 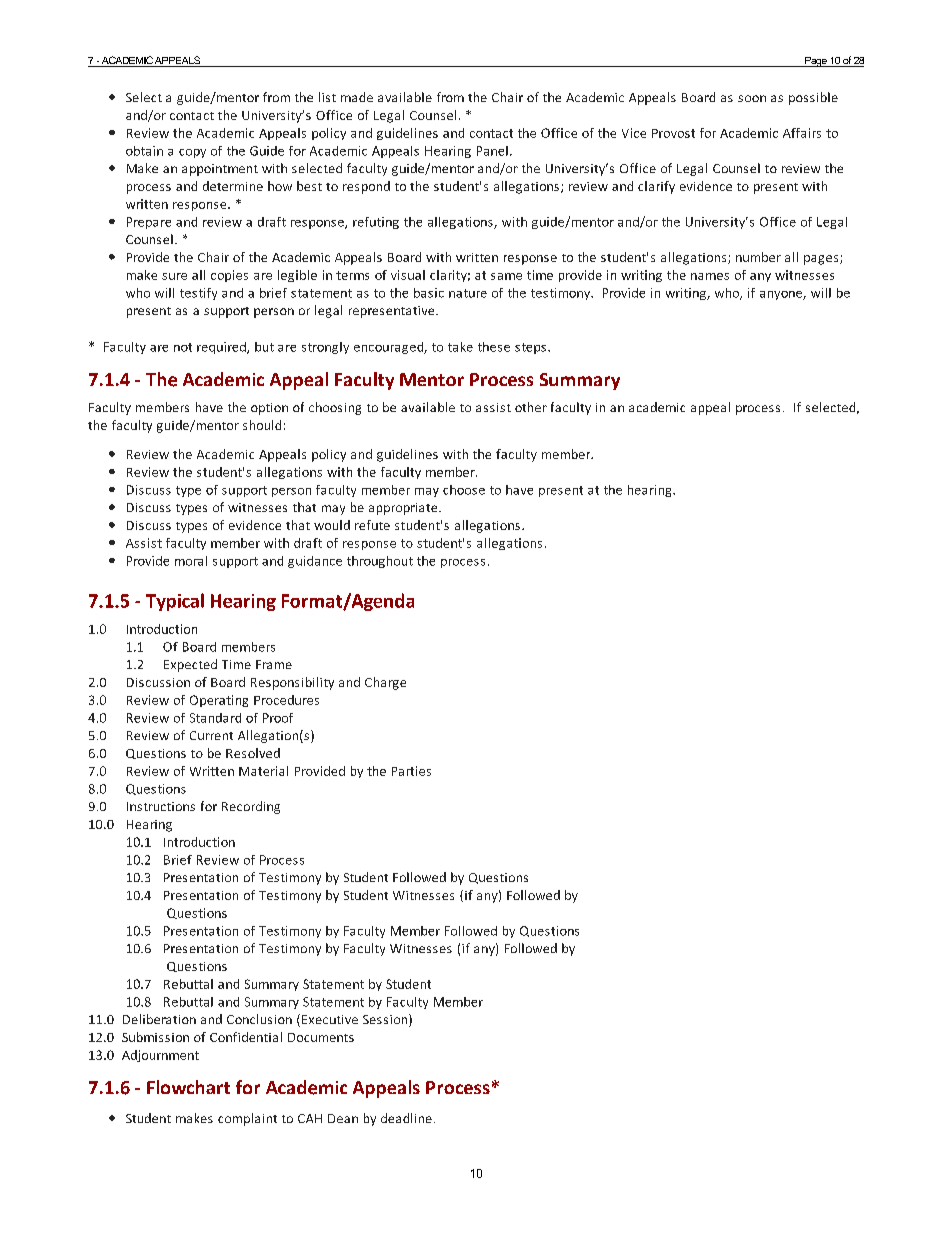 I want to click on Operating, so click(x=219, y=701).
